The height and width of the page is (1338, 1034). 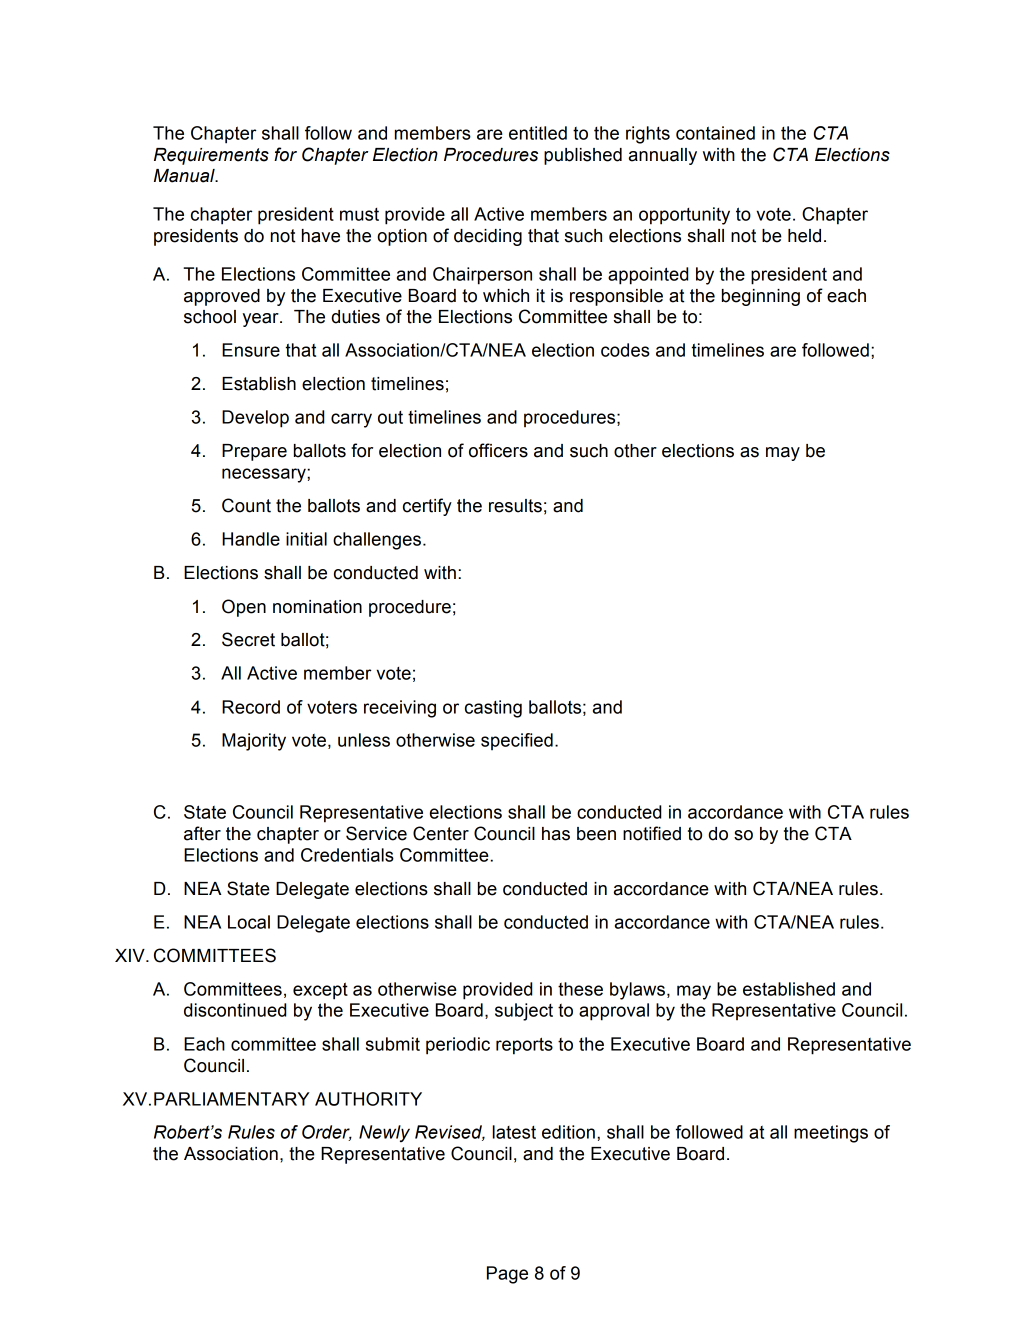 I want to click on entitled, so click(x=538, y=133).
